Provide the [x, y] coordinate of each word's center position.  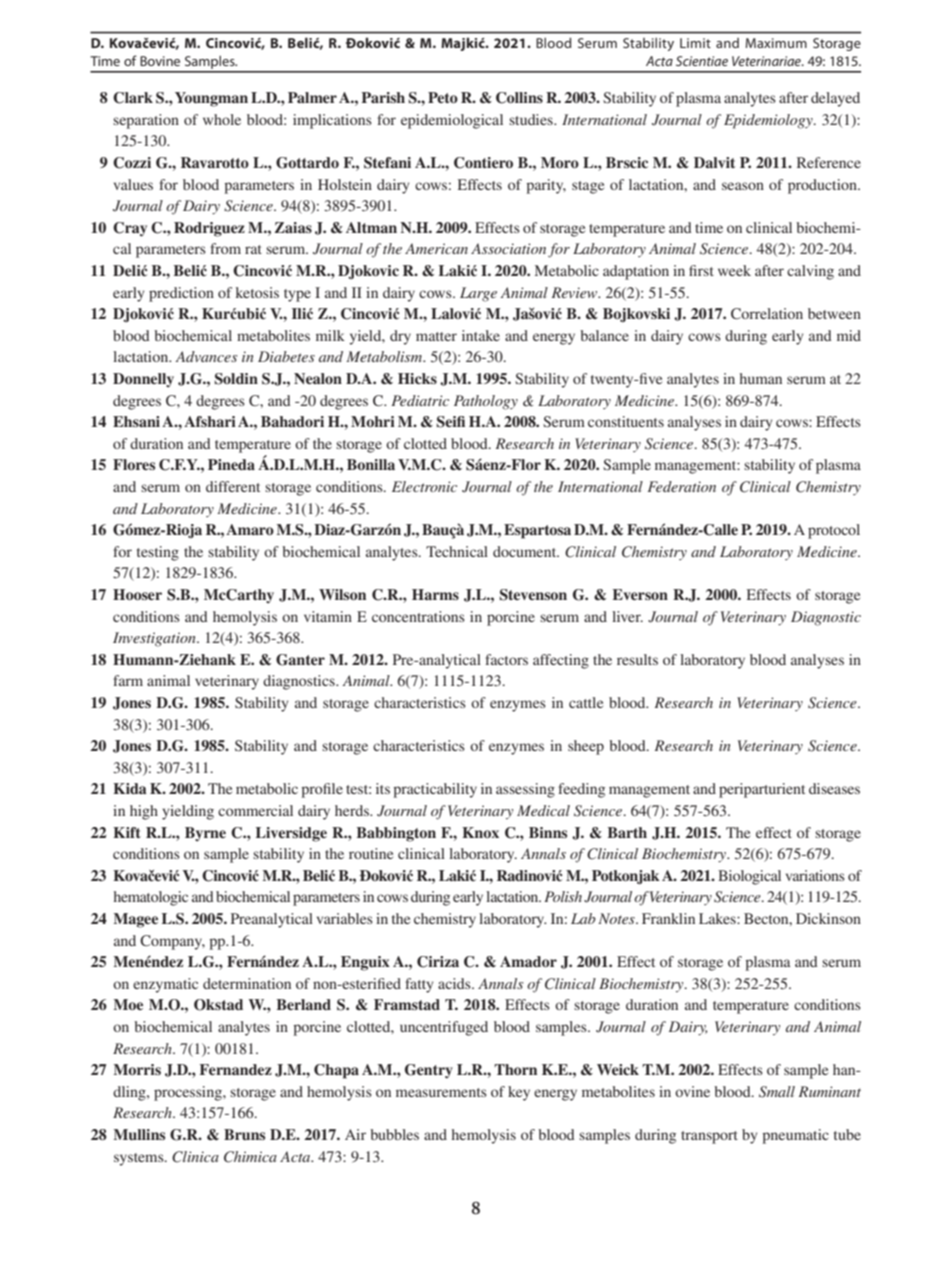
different [233, 486]
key [519, 1093]
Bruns [244, 1134]
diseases [834, 788]
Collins [519, 98]
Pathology [486, 402]
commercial [255, 810]
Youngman [211, 99]
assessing [525, 790]
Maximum [776, 43]
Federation [681, 486]
